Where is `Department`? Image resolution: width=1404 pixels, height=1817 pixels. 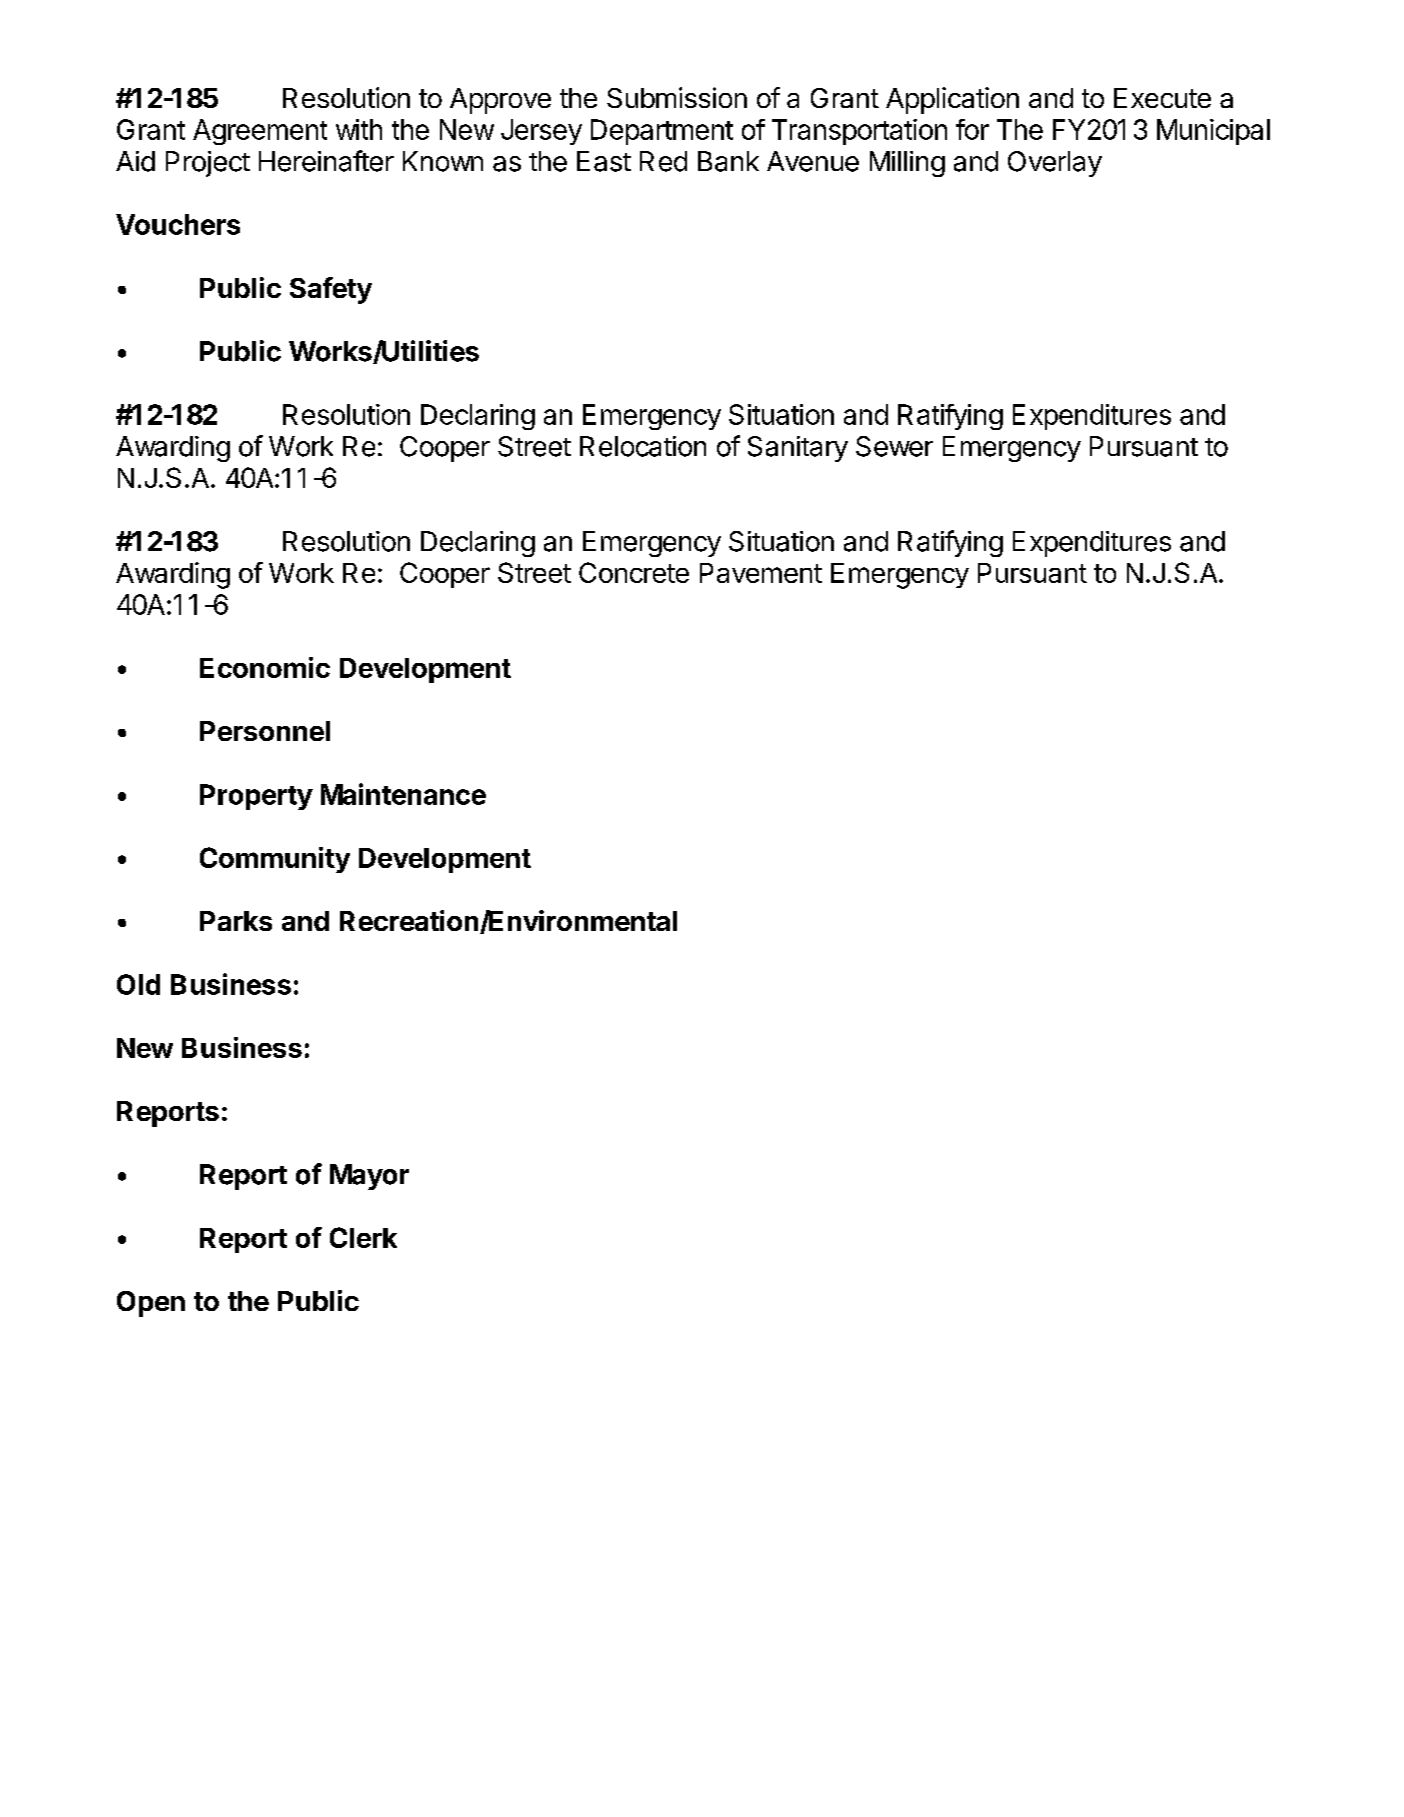
Department is located at coordinates (662, 132).
